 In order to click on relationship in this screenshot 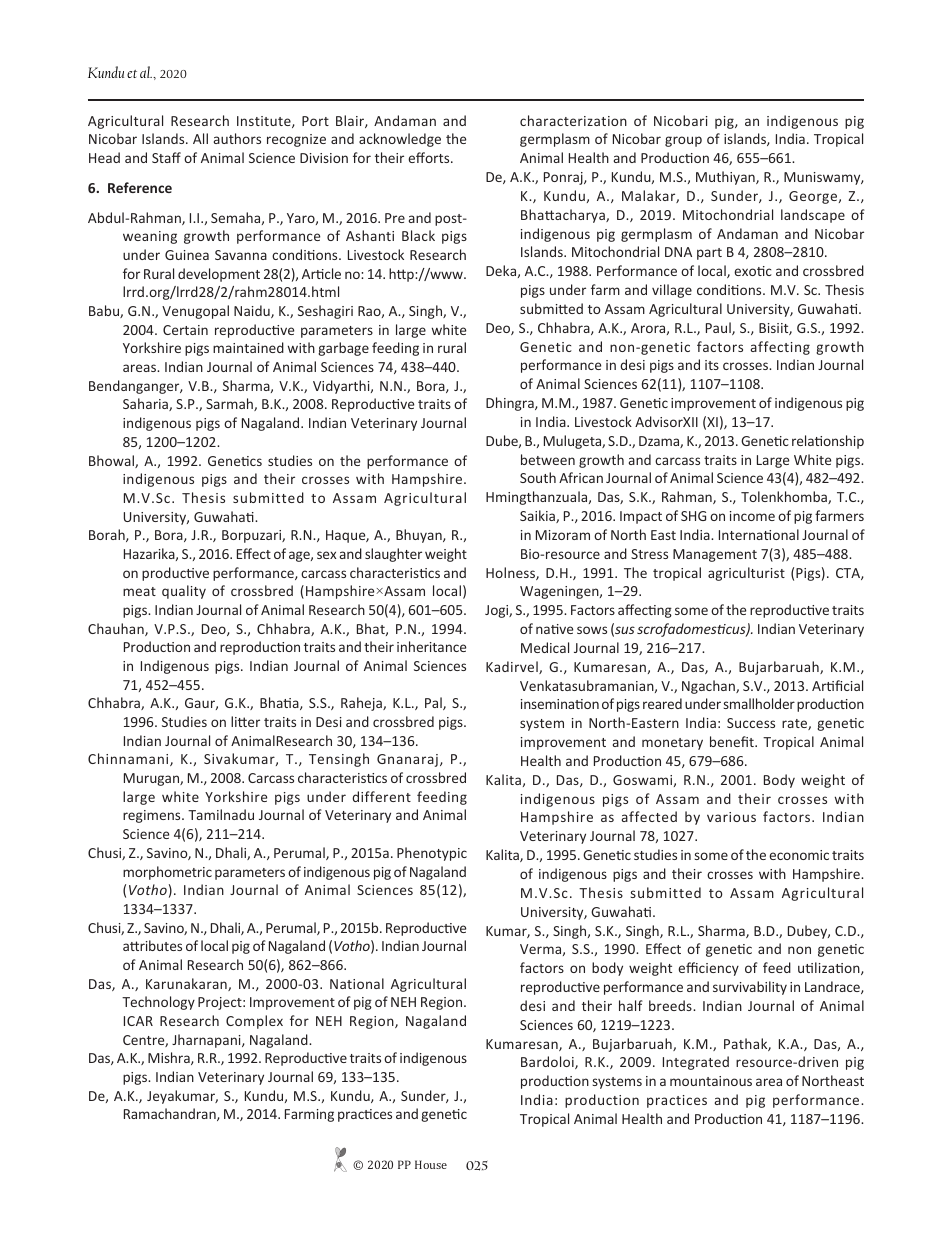, I will do `click(828, 442)`.
